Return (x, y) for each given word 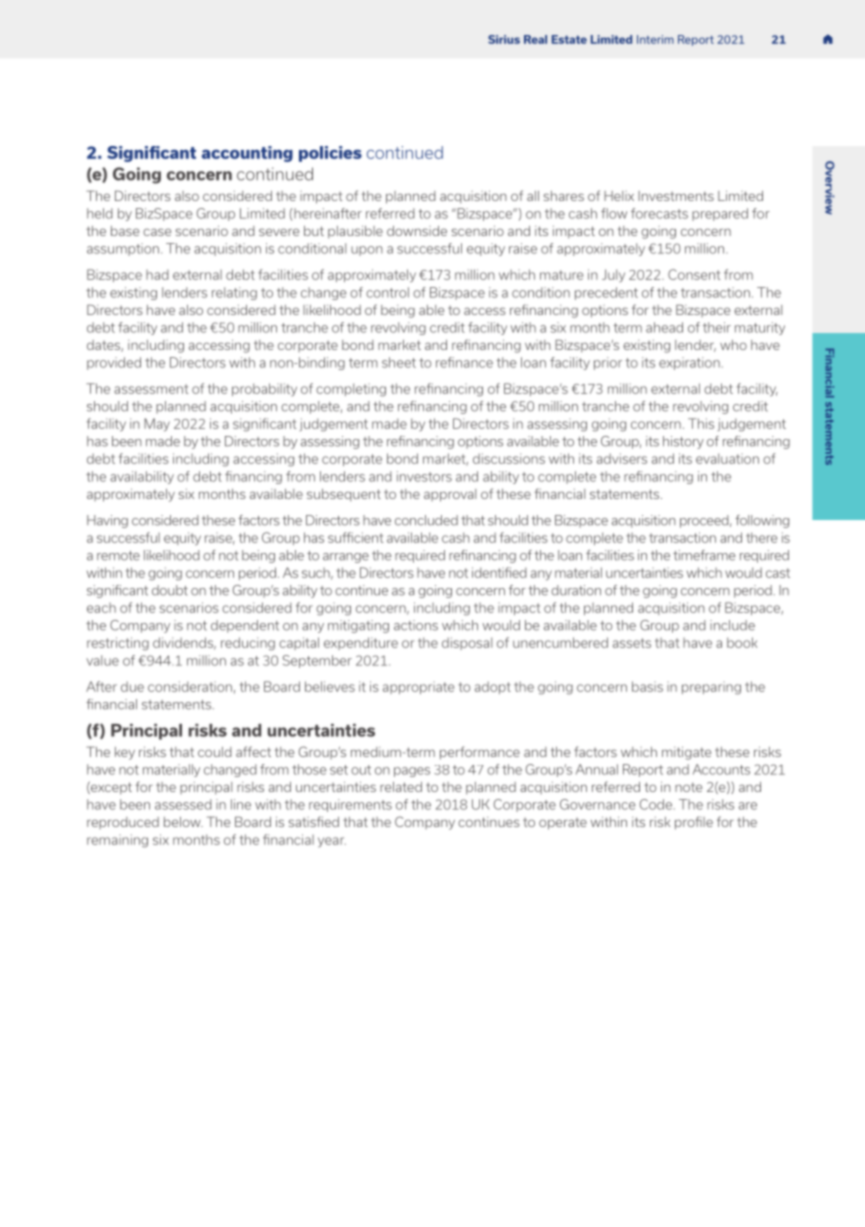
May (157, 425)
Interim (655, 39)
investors (424, 476)
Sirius (504, 39)
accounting (247, 154)
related (401, 787)
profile (694, 823)
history (683, 442)
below (183, 822)
